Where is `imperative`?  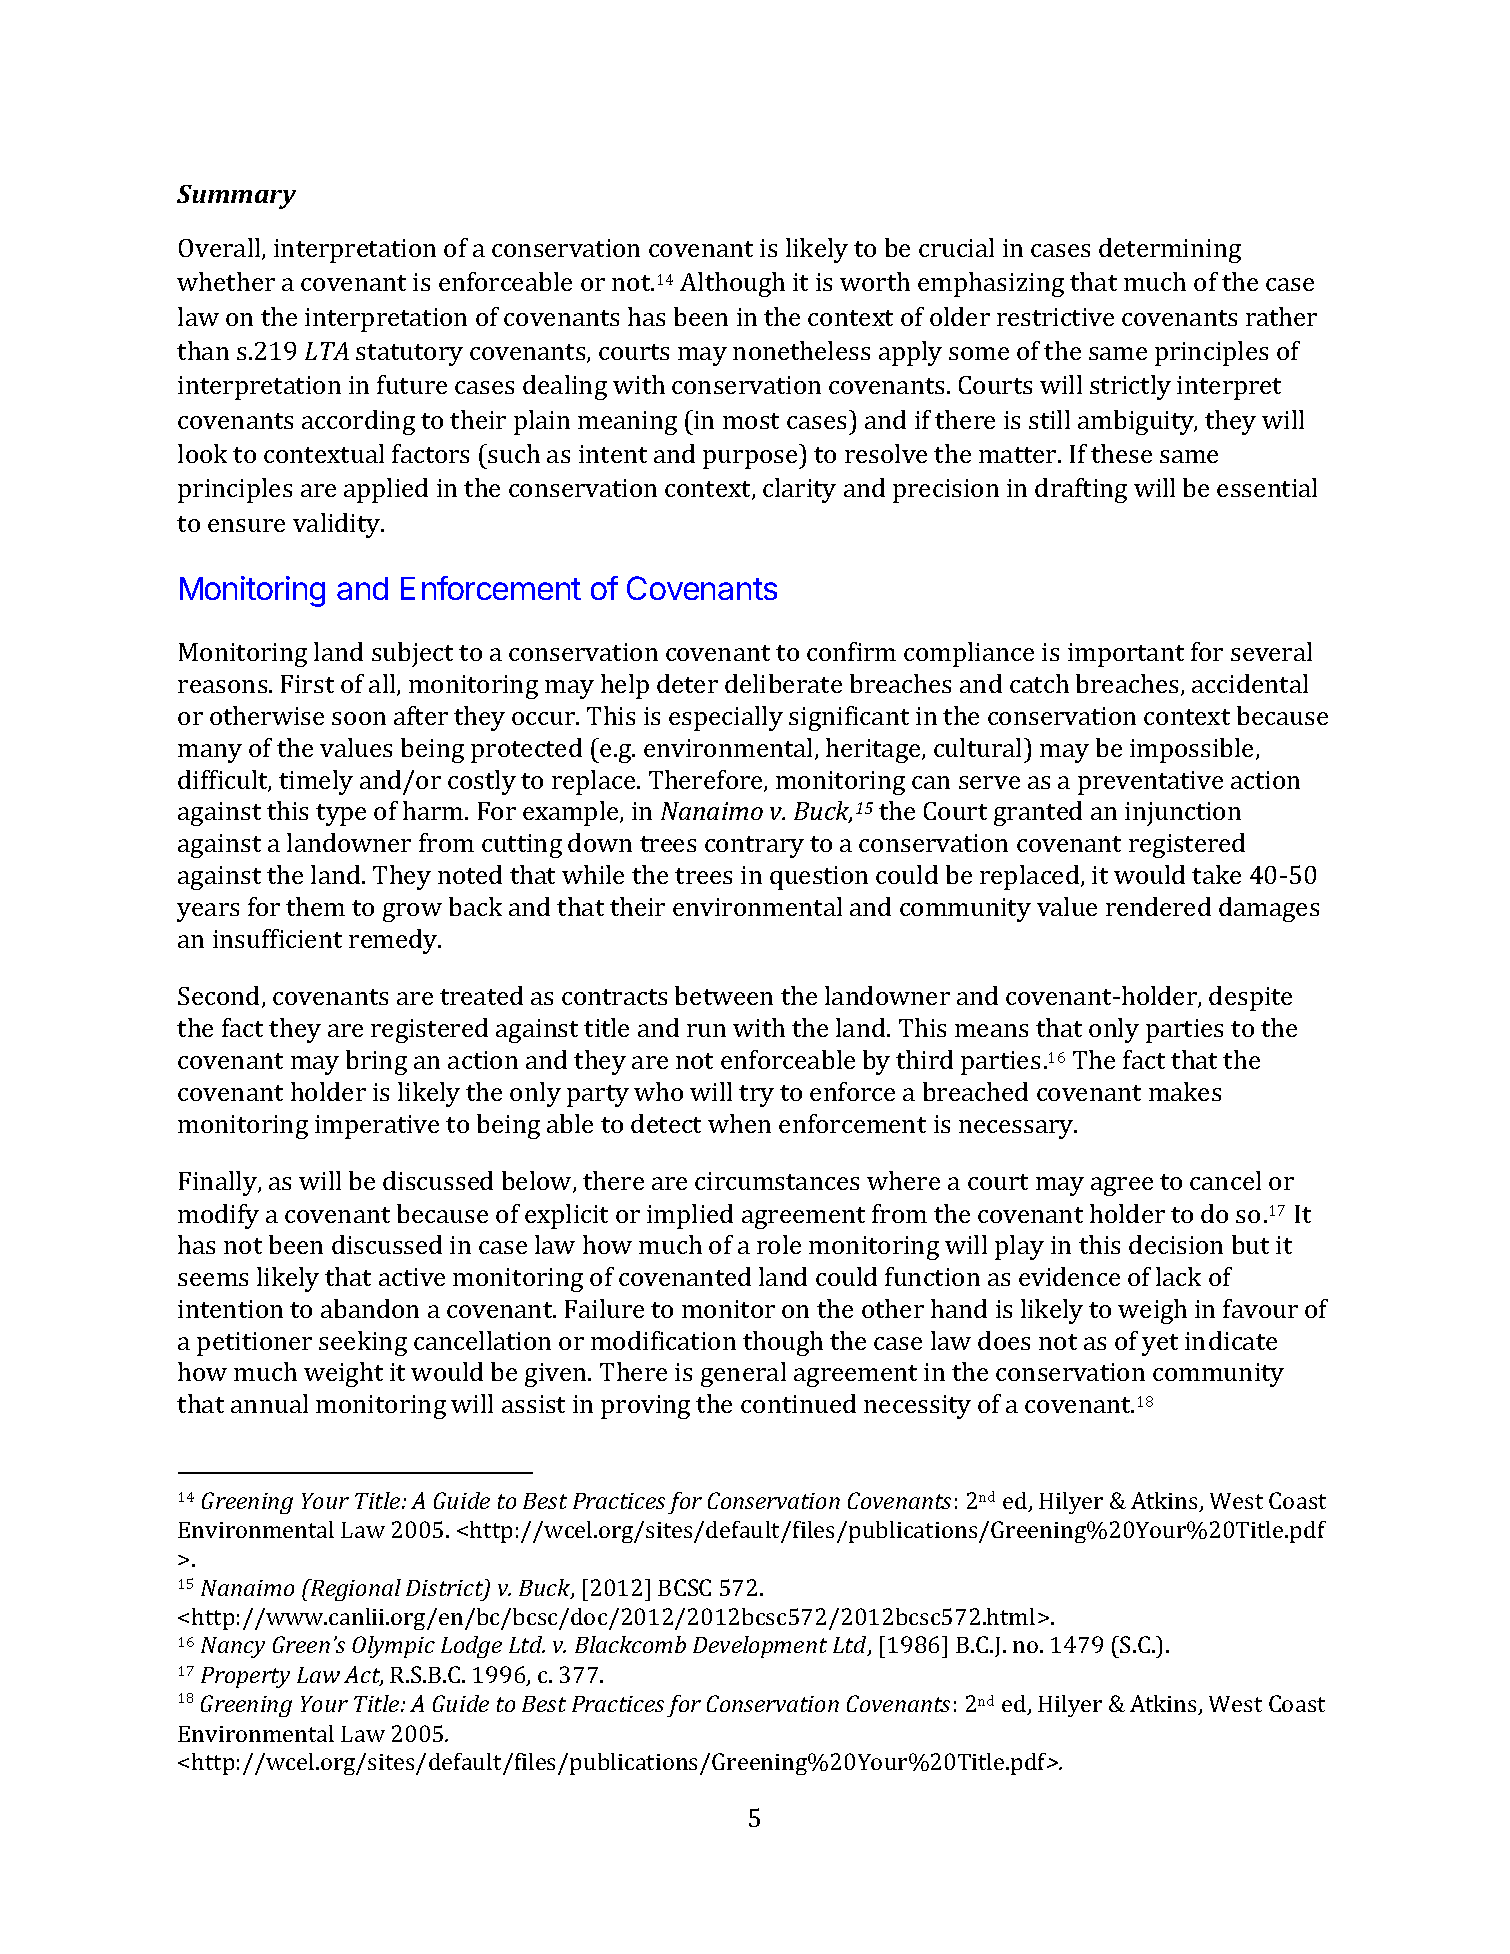 imperative is located at coordinates (377, 1127).
